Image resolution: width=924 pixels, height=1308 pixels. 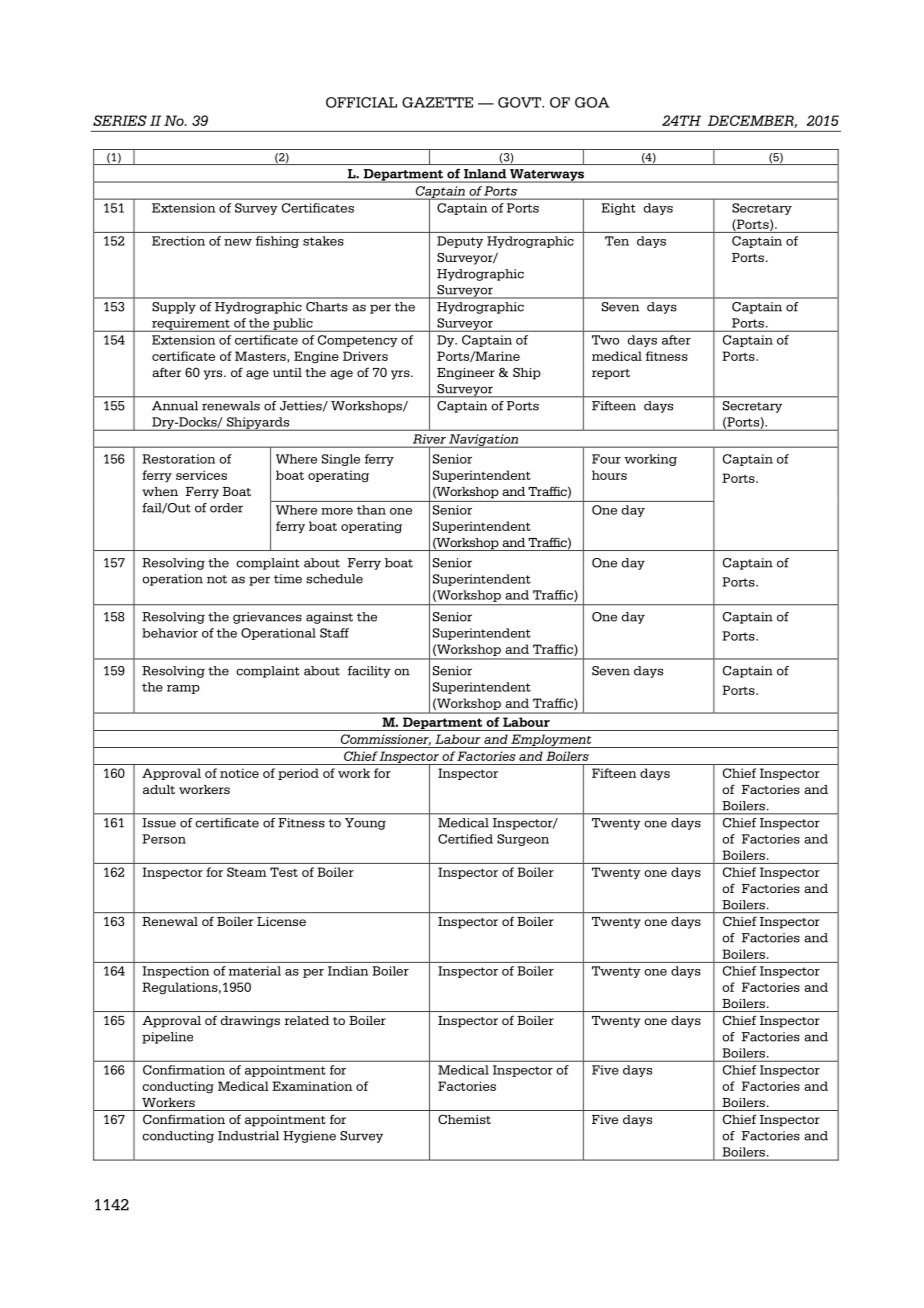 What do you see at coordinates (334, 633) in the image?
I see `Staff` at bounding box center [334, 633].
